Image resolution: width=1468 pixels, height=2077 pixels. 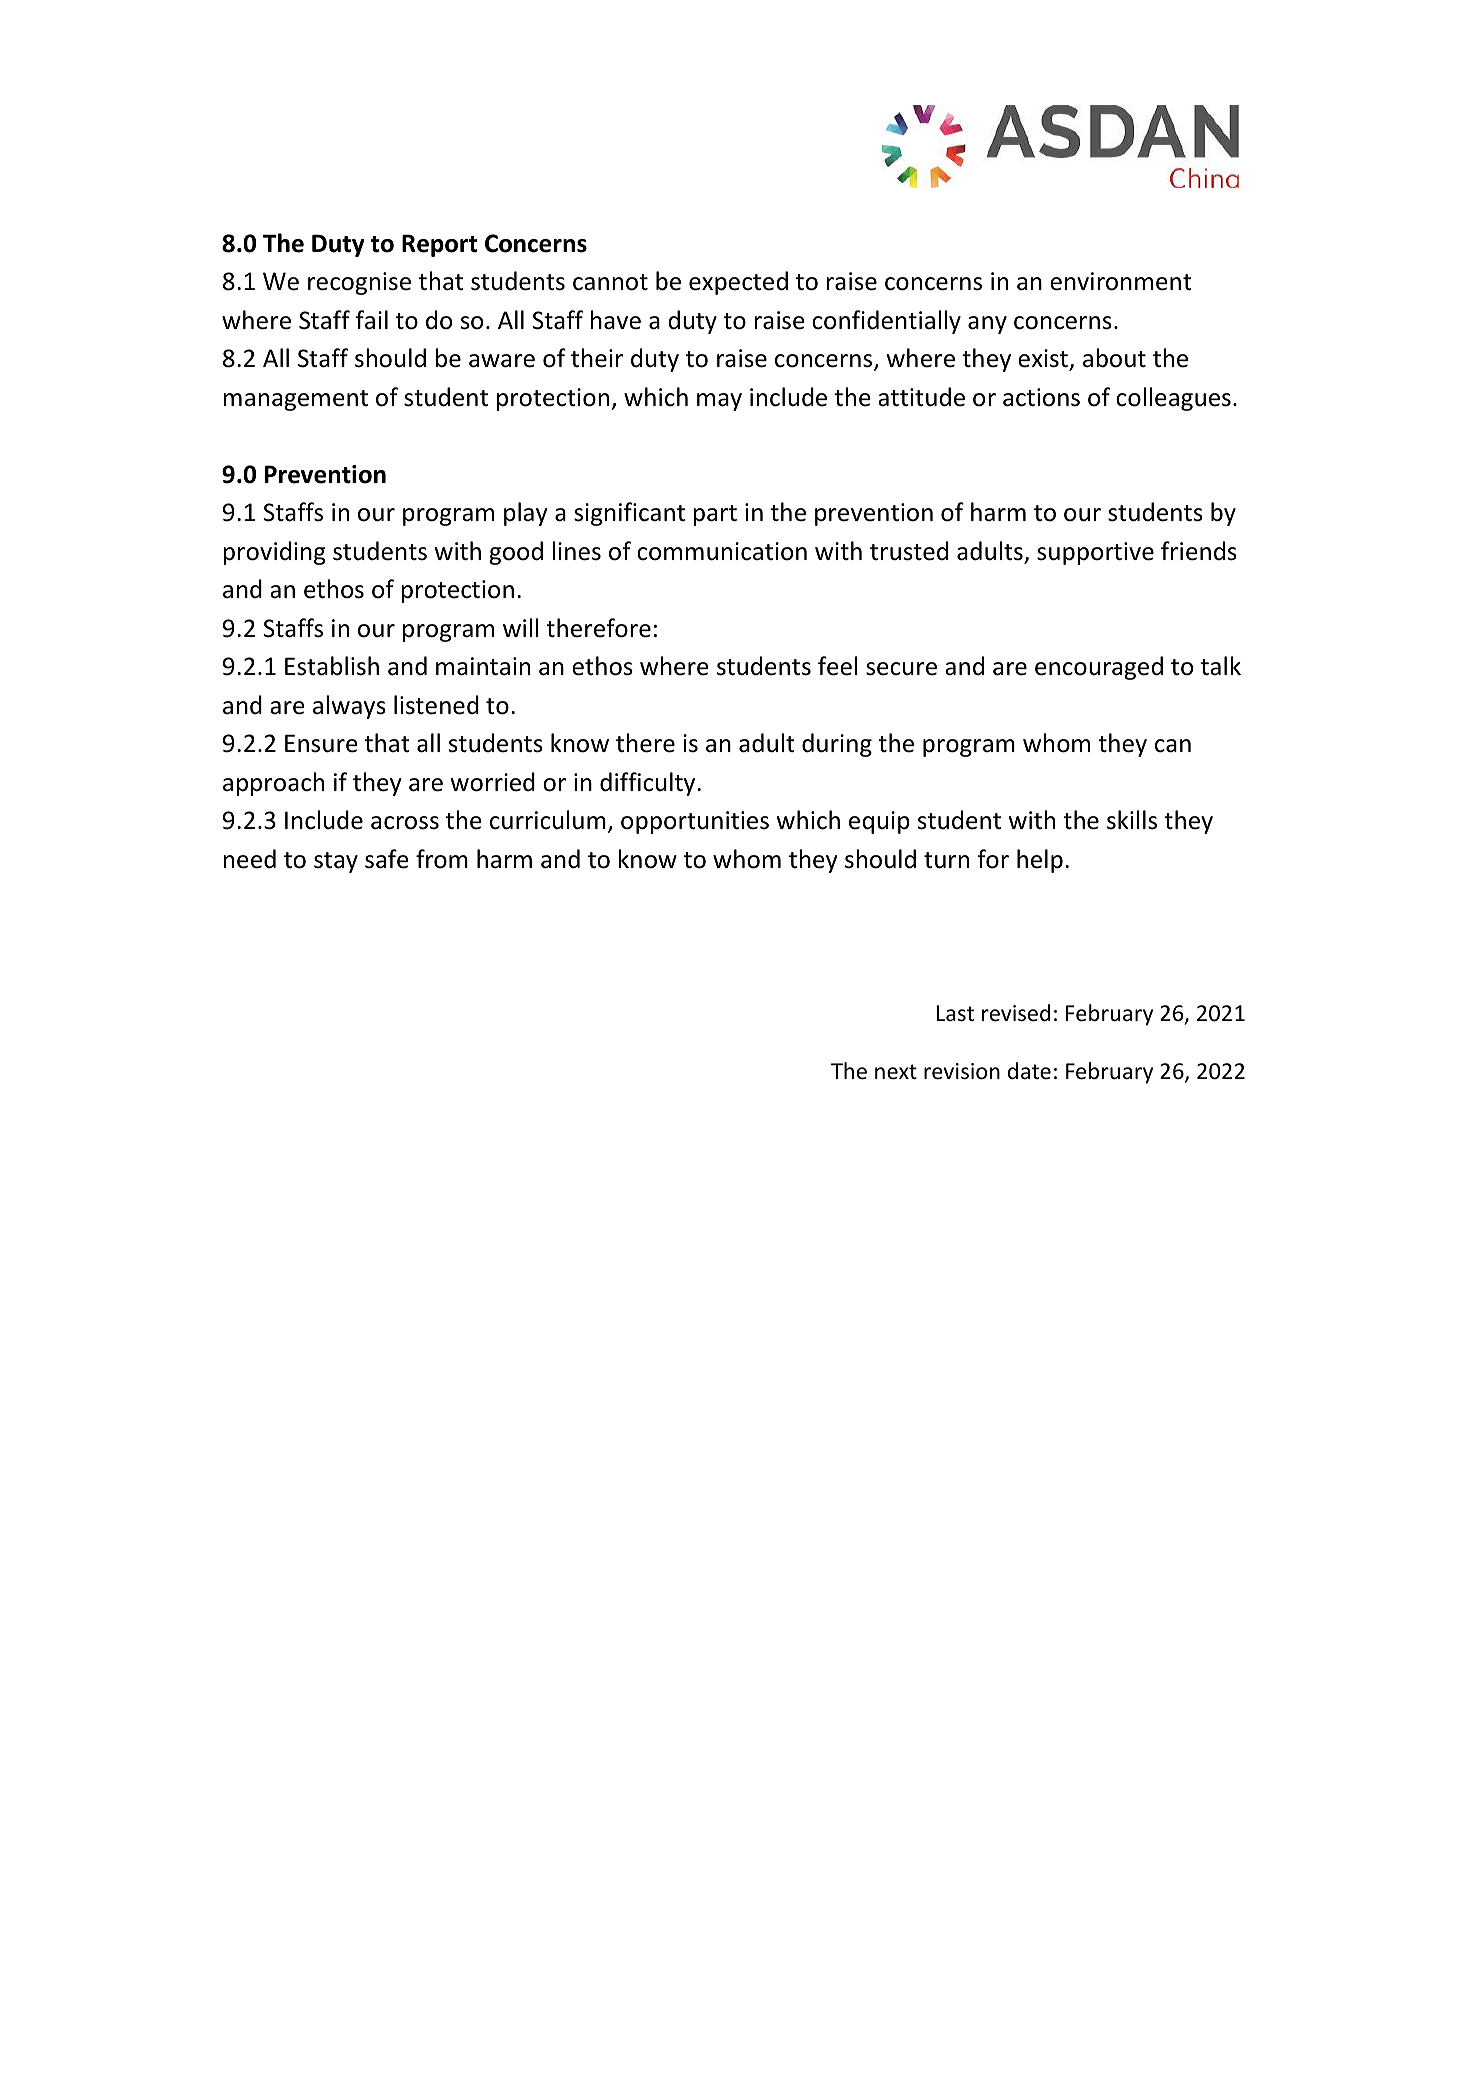 What do you see at coordinates (695, 822) in the page?
I see `opportunities` at bounding box center [695, 822].
